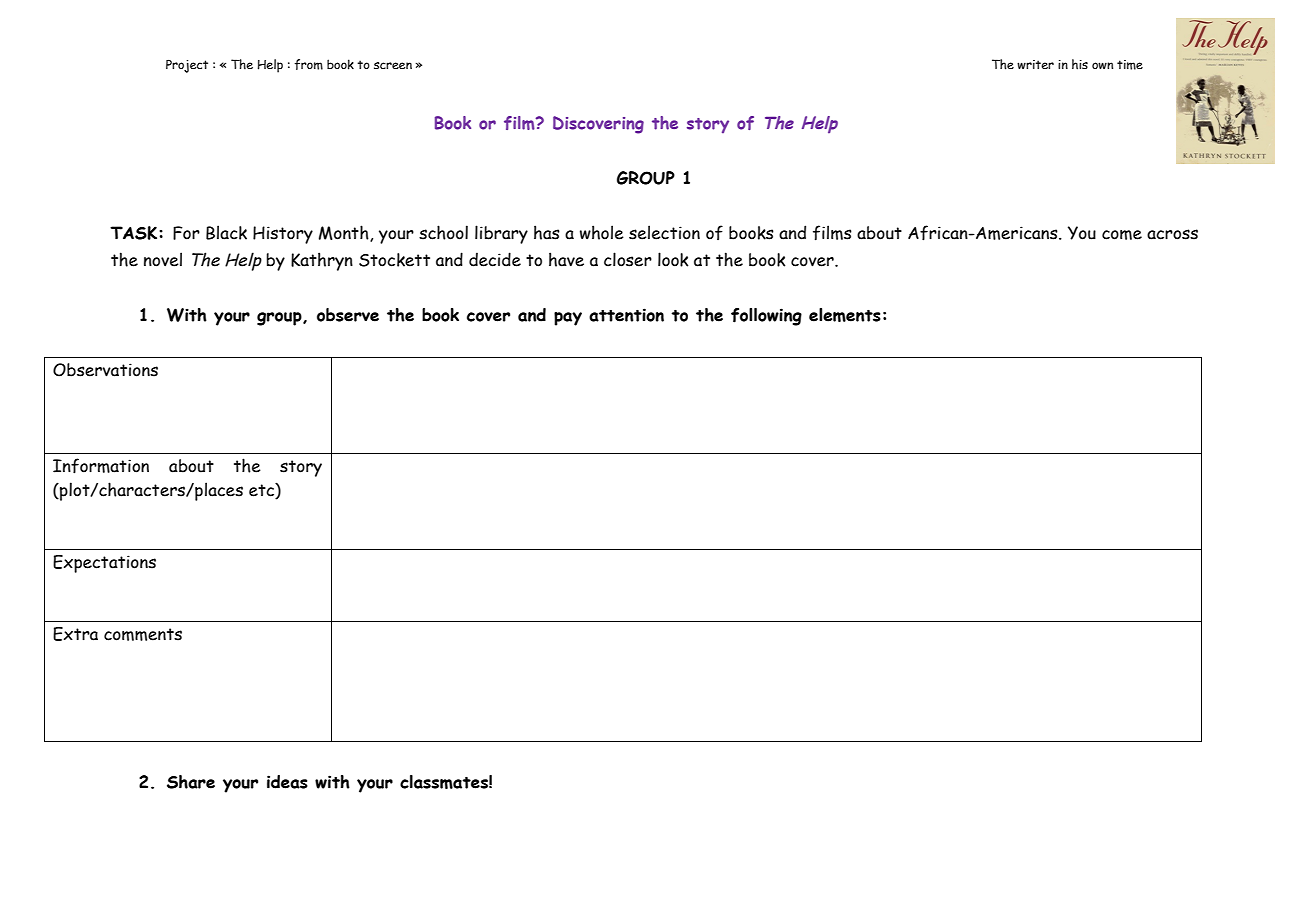 This document has height=924, width=1308. I want to click on novel, so click(163, 259).
